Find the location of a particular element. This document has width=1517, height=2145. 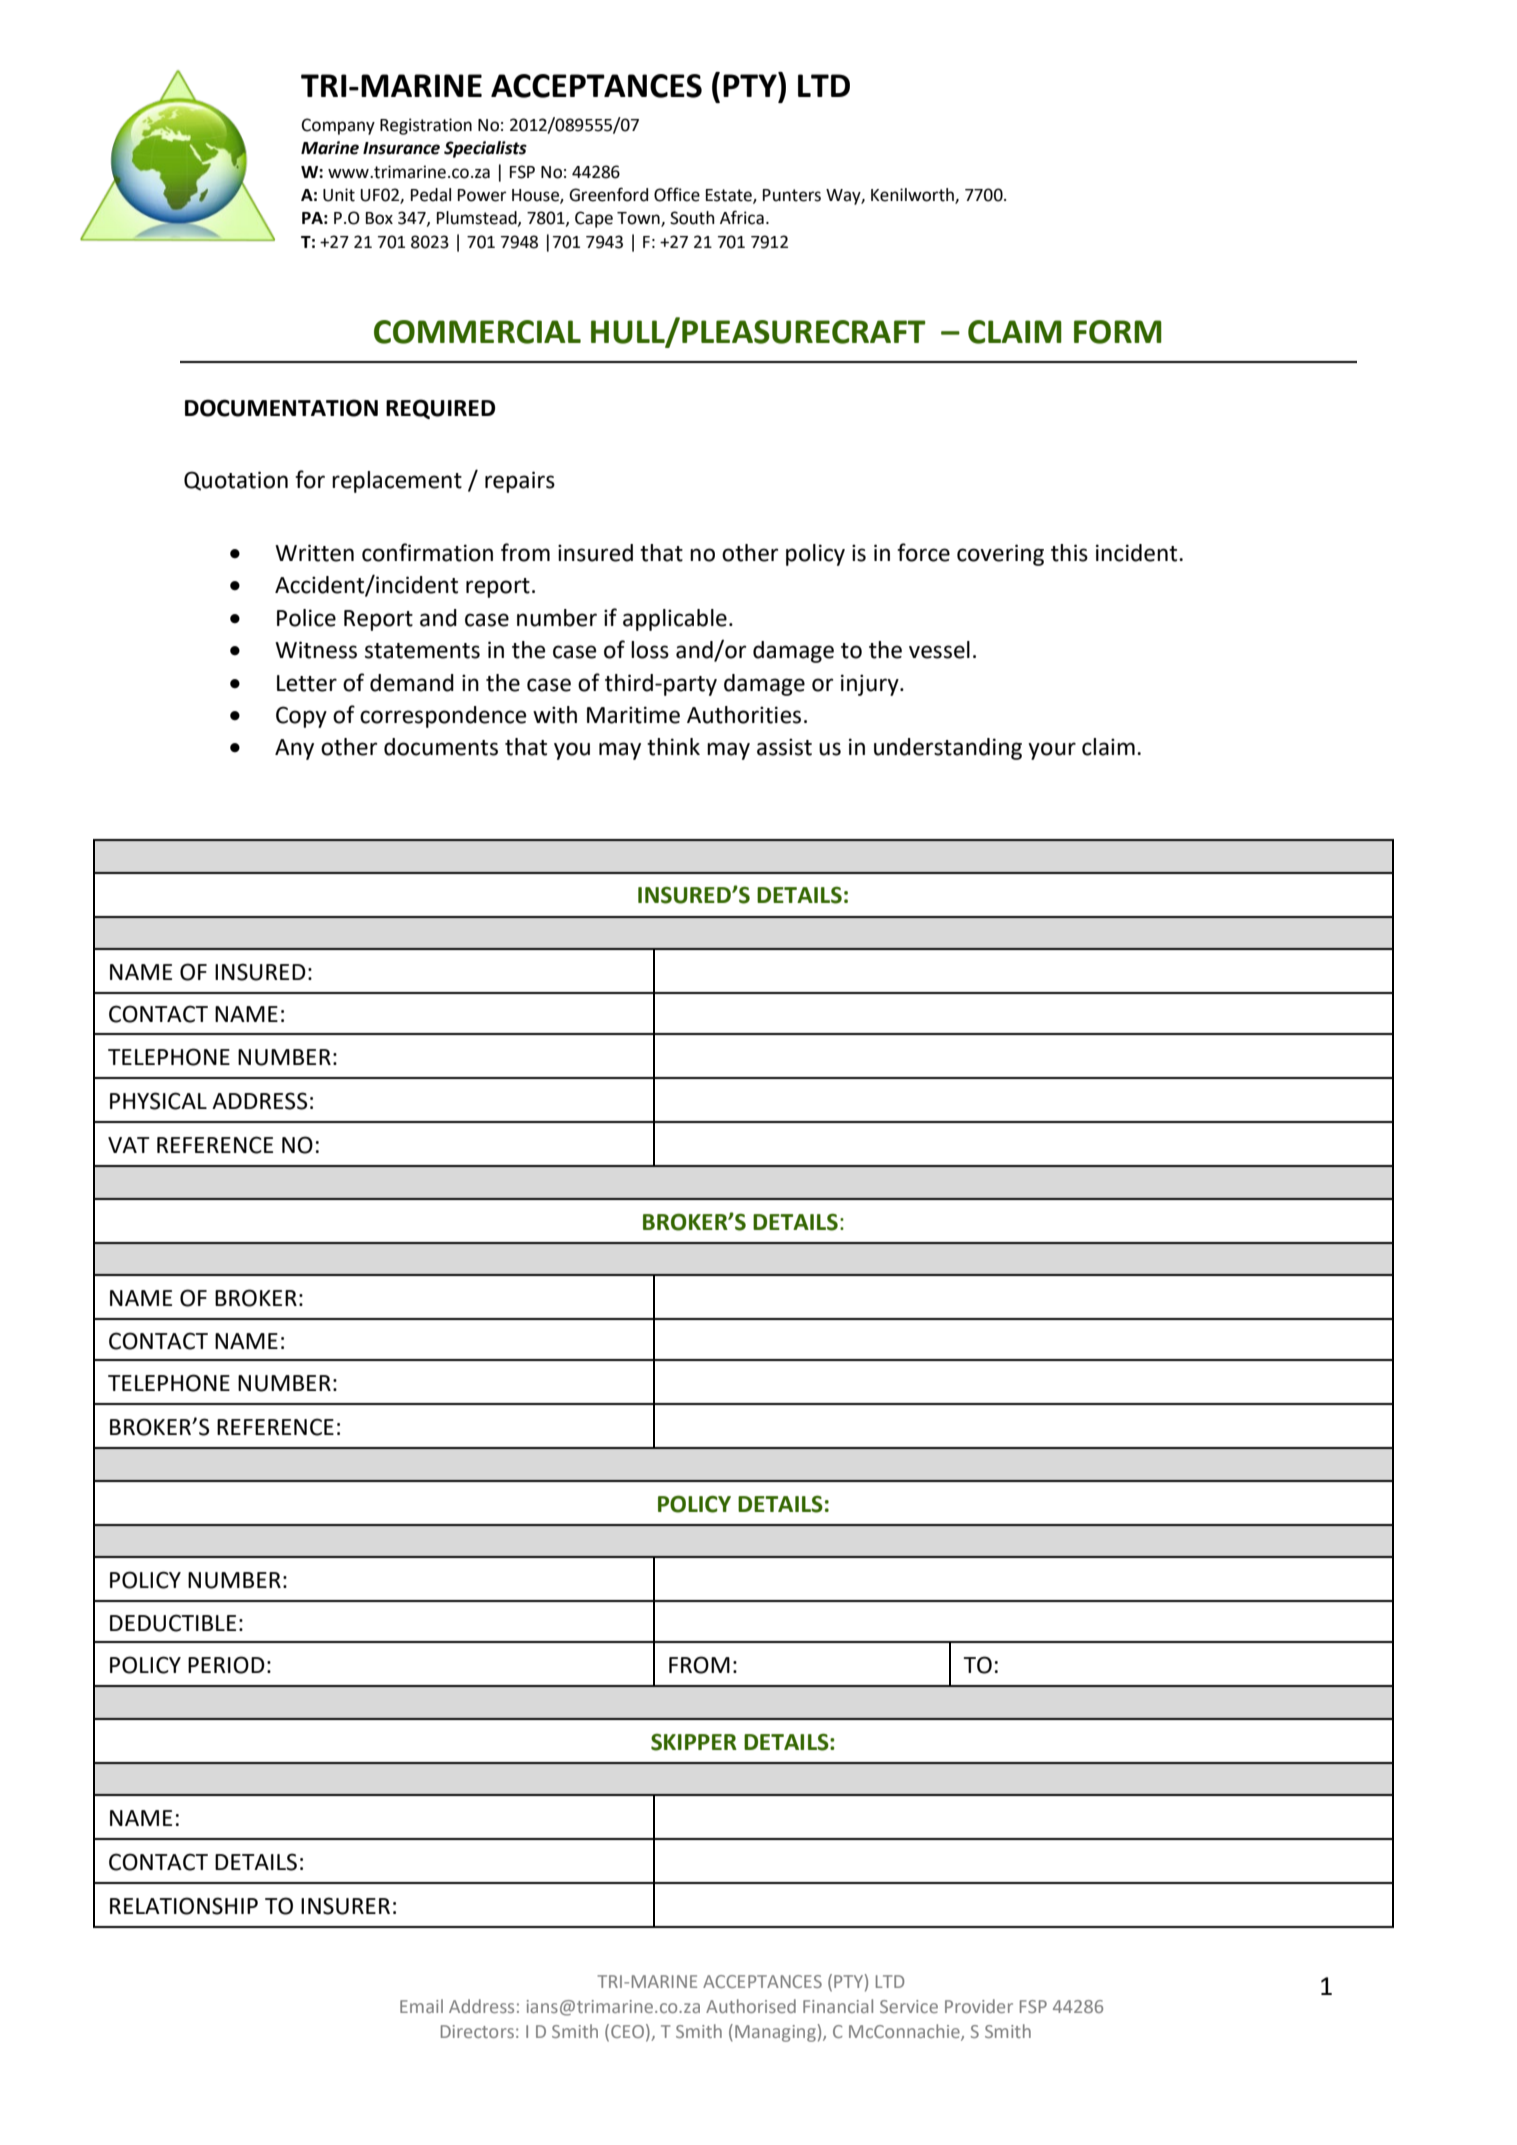

Kenilworth is located at coordinates (913, 195).
